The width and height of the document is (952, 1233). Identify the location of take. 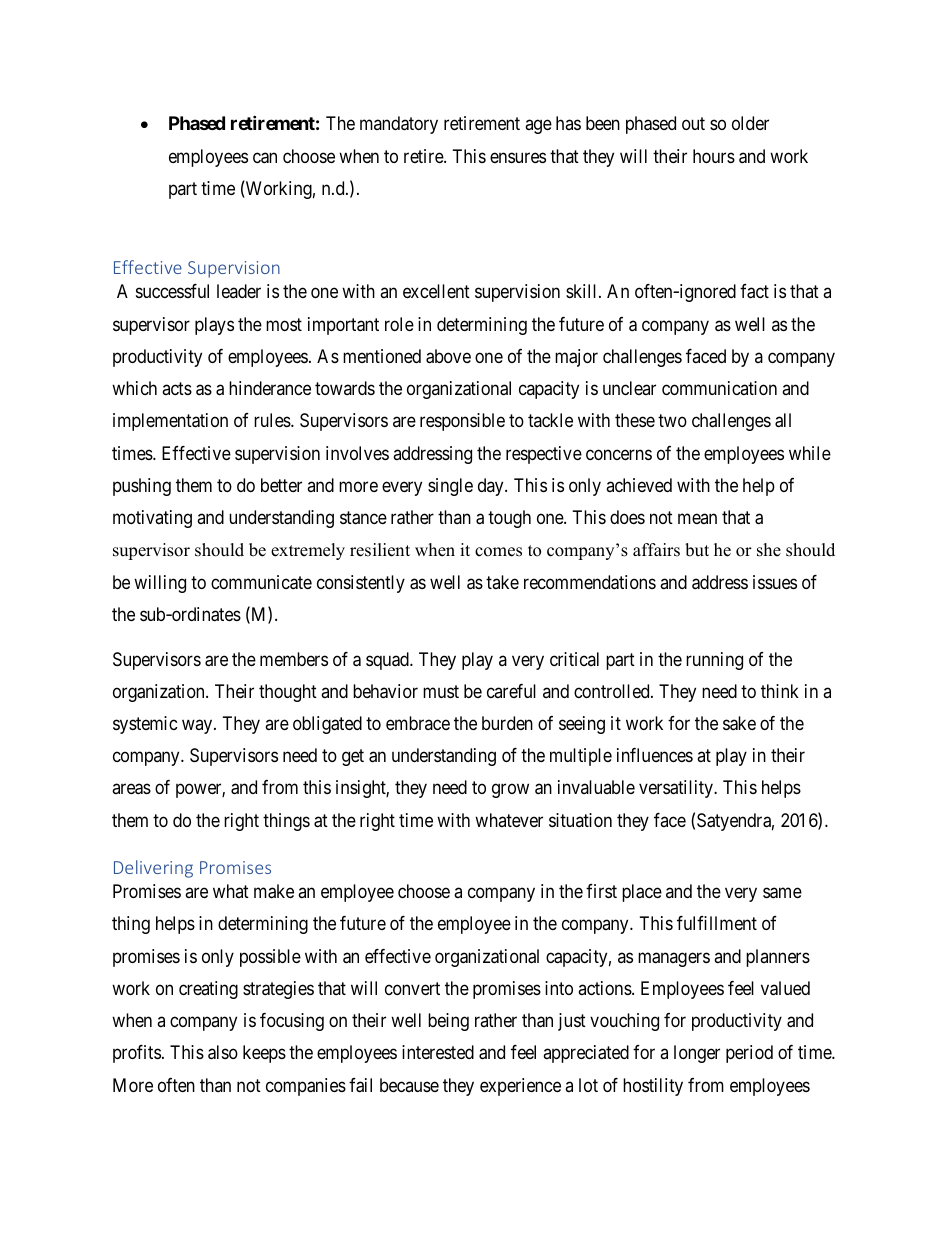
(502, 582).
